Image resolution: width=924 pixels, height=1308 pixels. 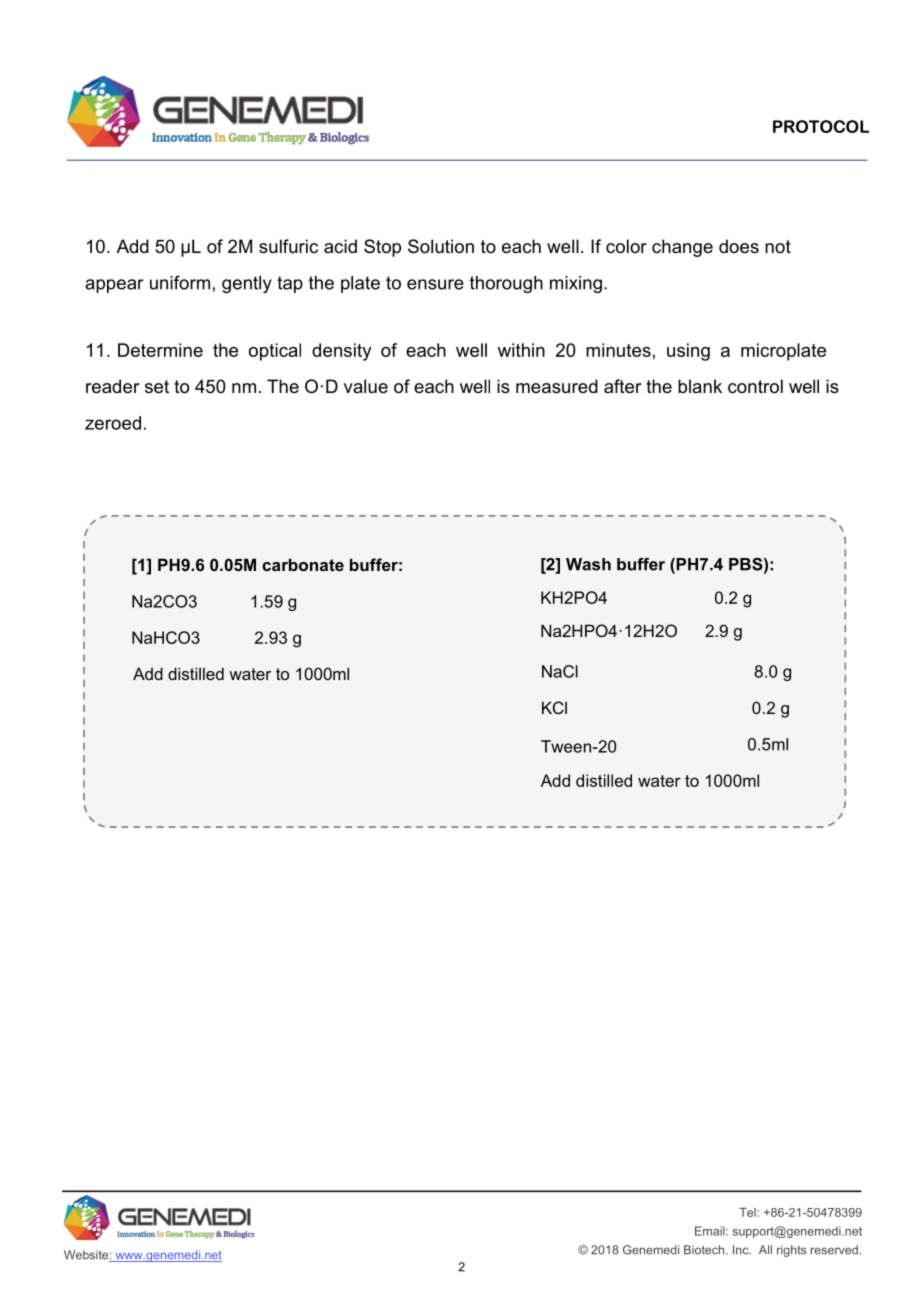 I want to click on Solution, so click(x=441, y=246).
